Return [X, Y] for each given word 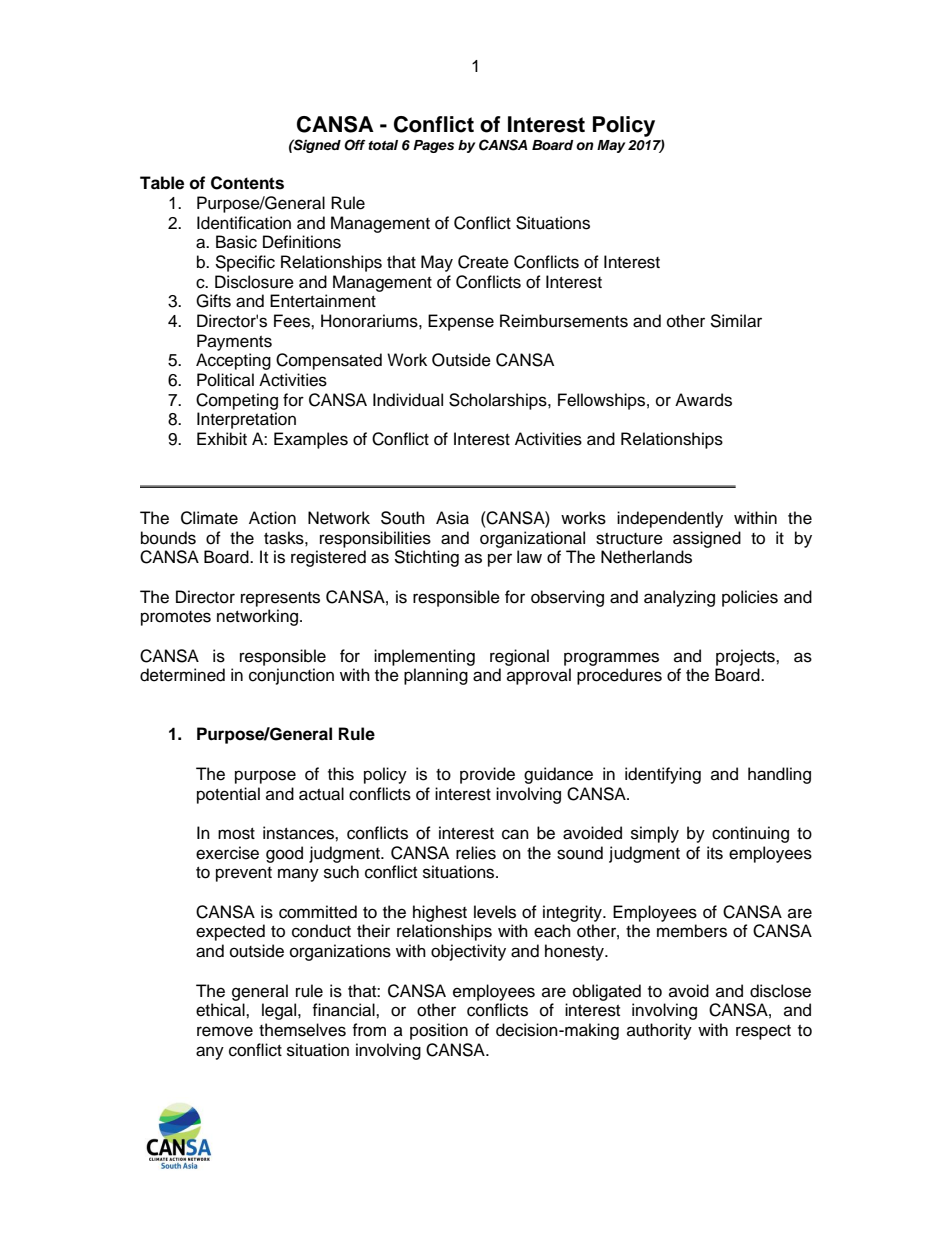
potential [228, 795]
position [439, 1031]
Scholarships [499, 401]
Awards [703, 400]
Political [225, 380]
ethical [221, 1010]
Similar [736, 321]
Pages [433, 146]
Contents [247, 183]
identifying [663, 775]
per [500, 560]
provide [487, 775]
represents [280, 599]
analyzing [679, 598]
